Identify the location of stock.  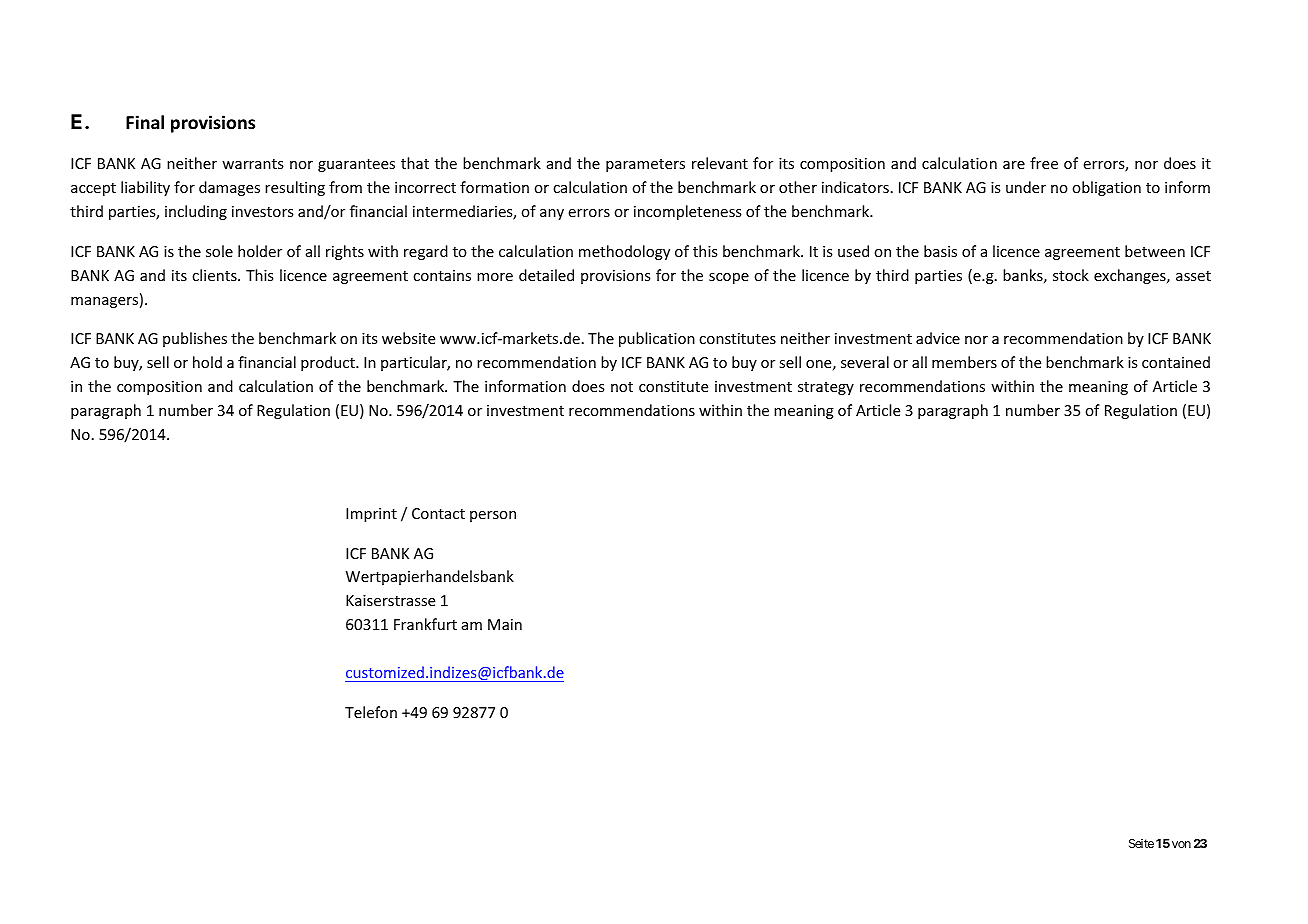
(1071, 275).
